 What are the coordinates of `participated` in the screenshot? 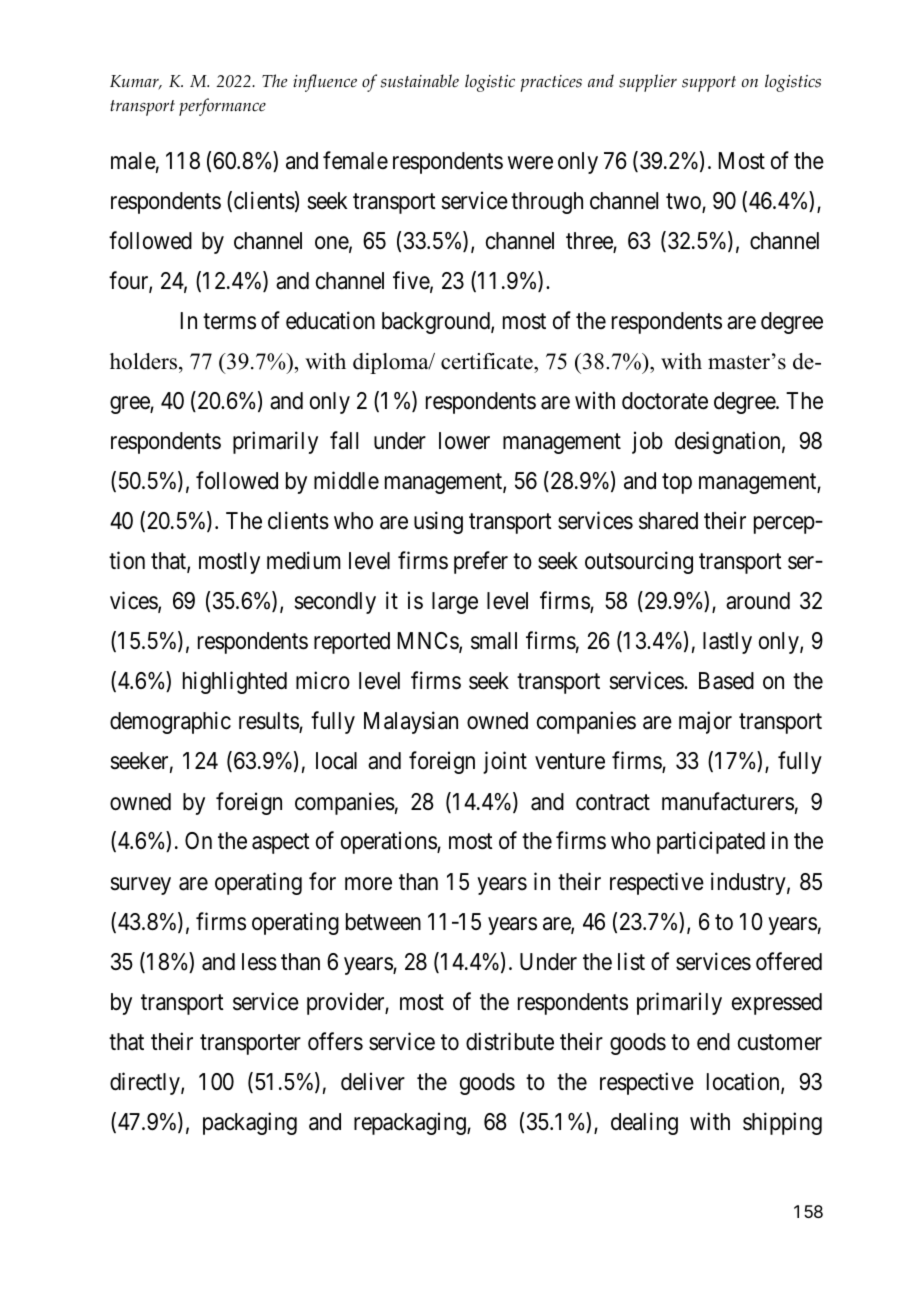 It's located at (711, 843).
